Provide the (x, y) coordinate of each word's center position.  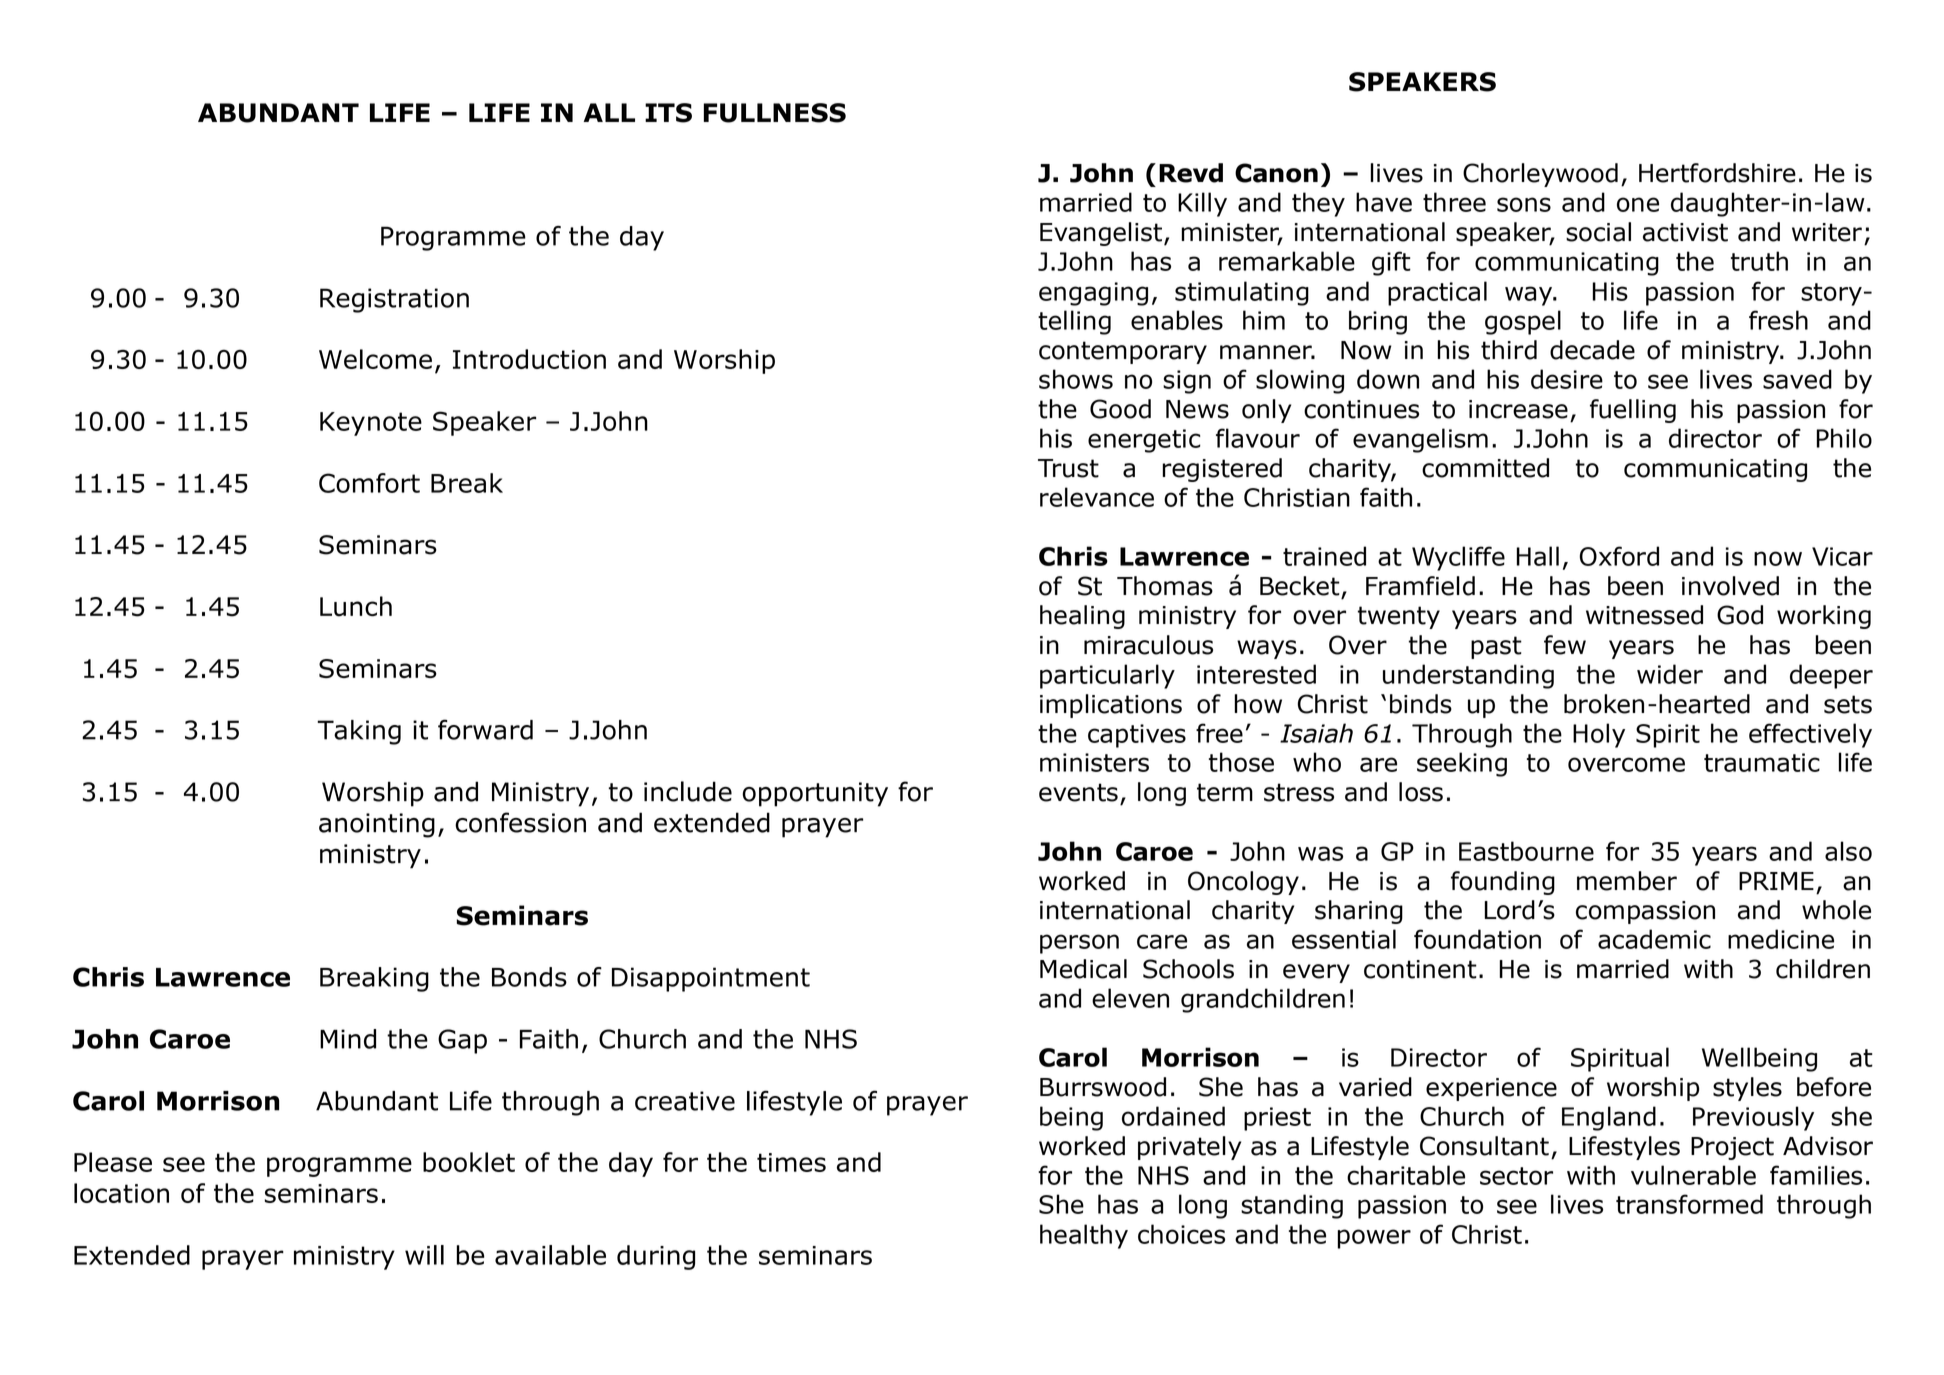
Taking (359, 732)
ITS (668, 113)
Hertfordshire (1717, 173)
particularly (1107, 676)
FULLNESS (774, 113)
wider (1670, 674)
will (424, 1255)
